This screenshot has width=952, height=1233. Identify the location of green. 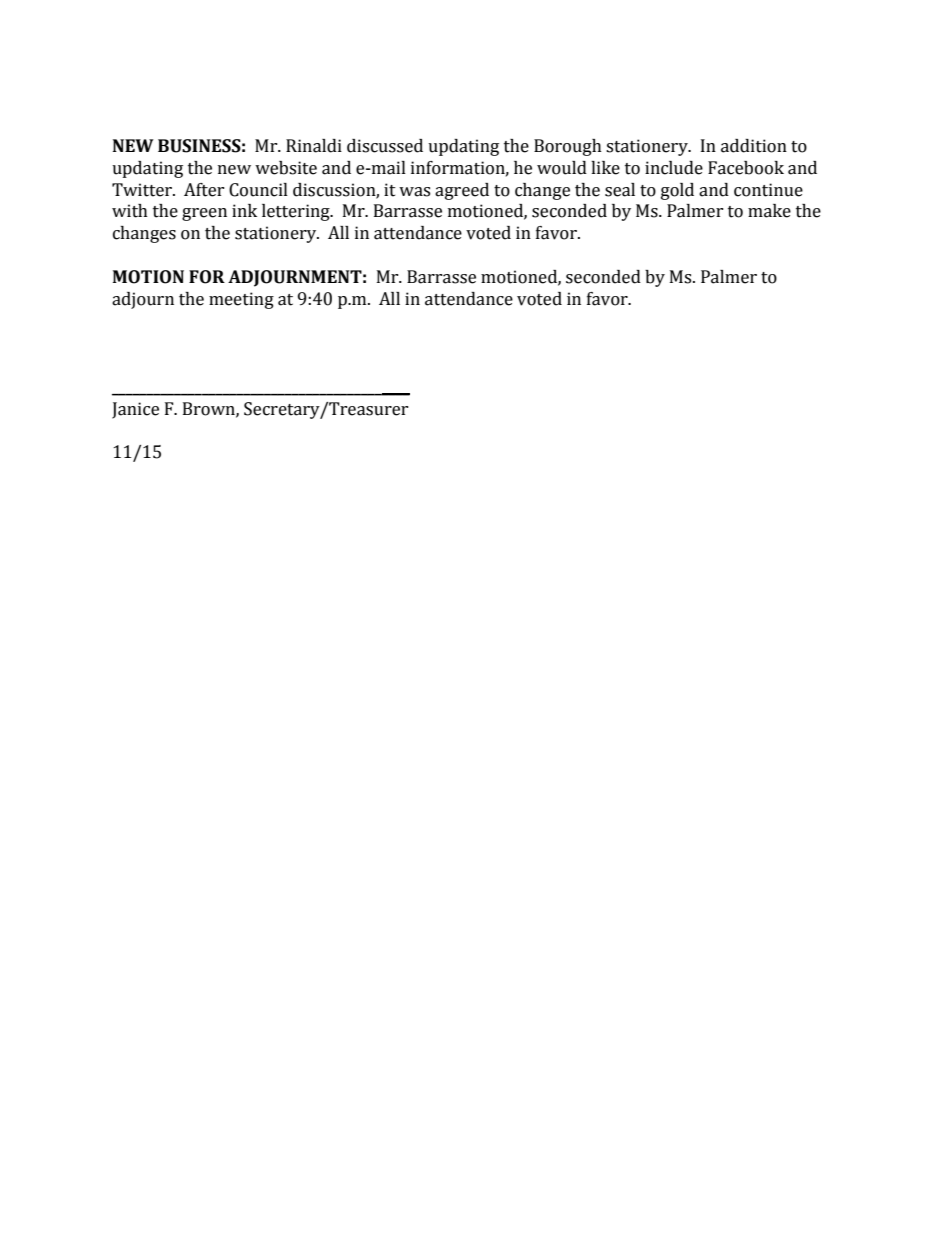
(204, 214).
